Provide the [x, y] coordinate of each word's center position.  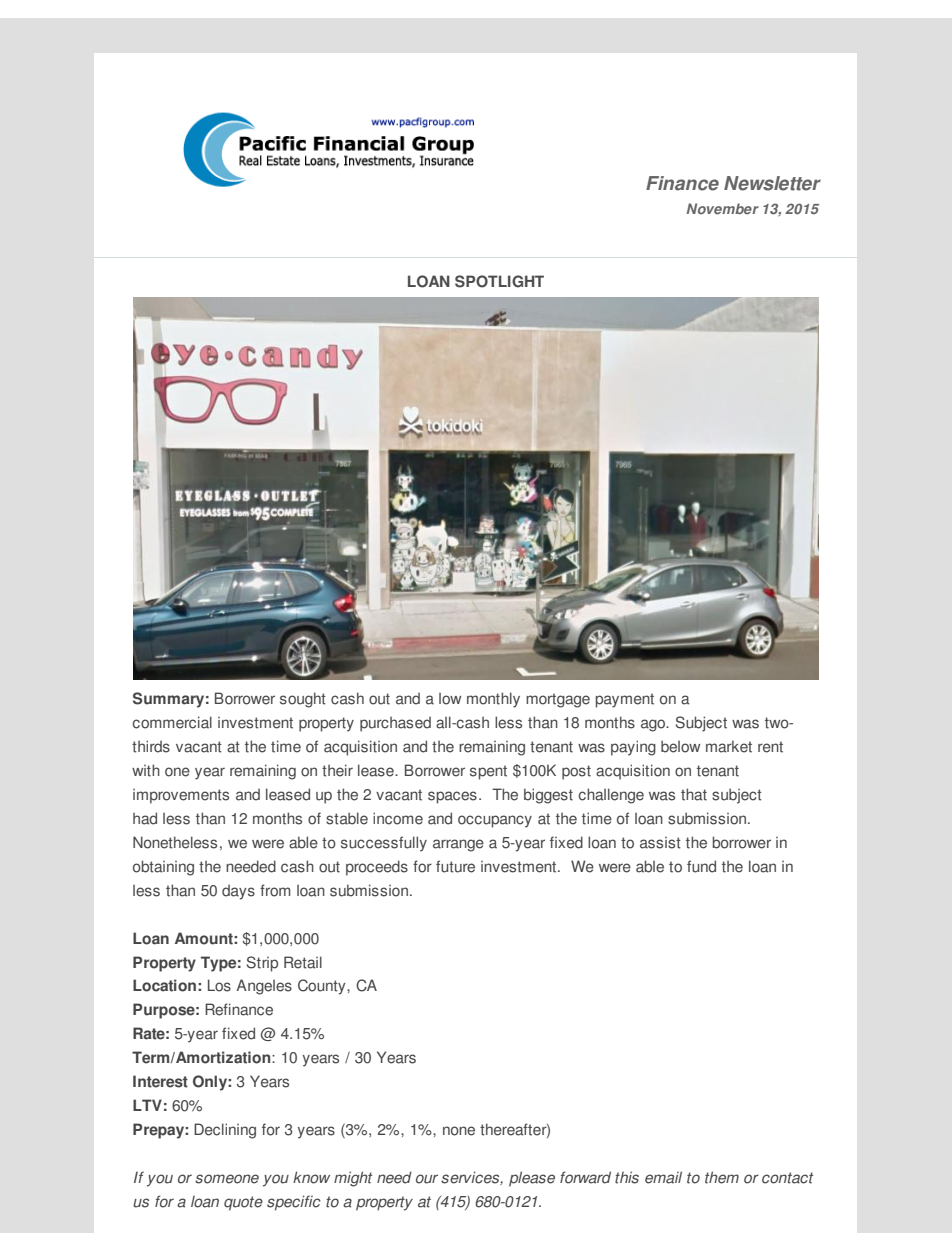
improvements [181, 796]
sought [303, 700]
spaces [452, 797]
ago [654, 725]
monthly [493, 700]
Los [219, 985]
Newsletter [772, 183]
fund [701, 866]
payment [625, 700]
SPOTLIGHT [499, 281]
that [694, 794]
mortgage [558, 700]
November [722, 209]
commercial [172, 722]
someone [227, 1179]
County [323, 987]
